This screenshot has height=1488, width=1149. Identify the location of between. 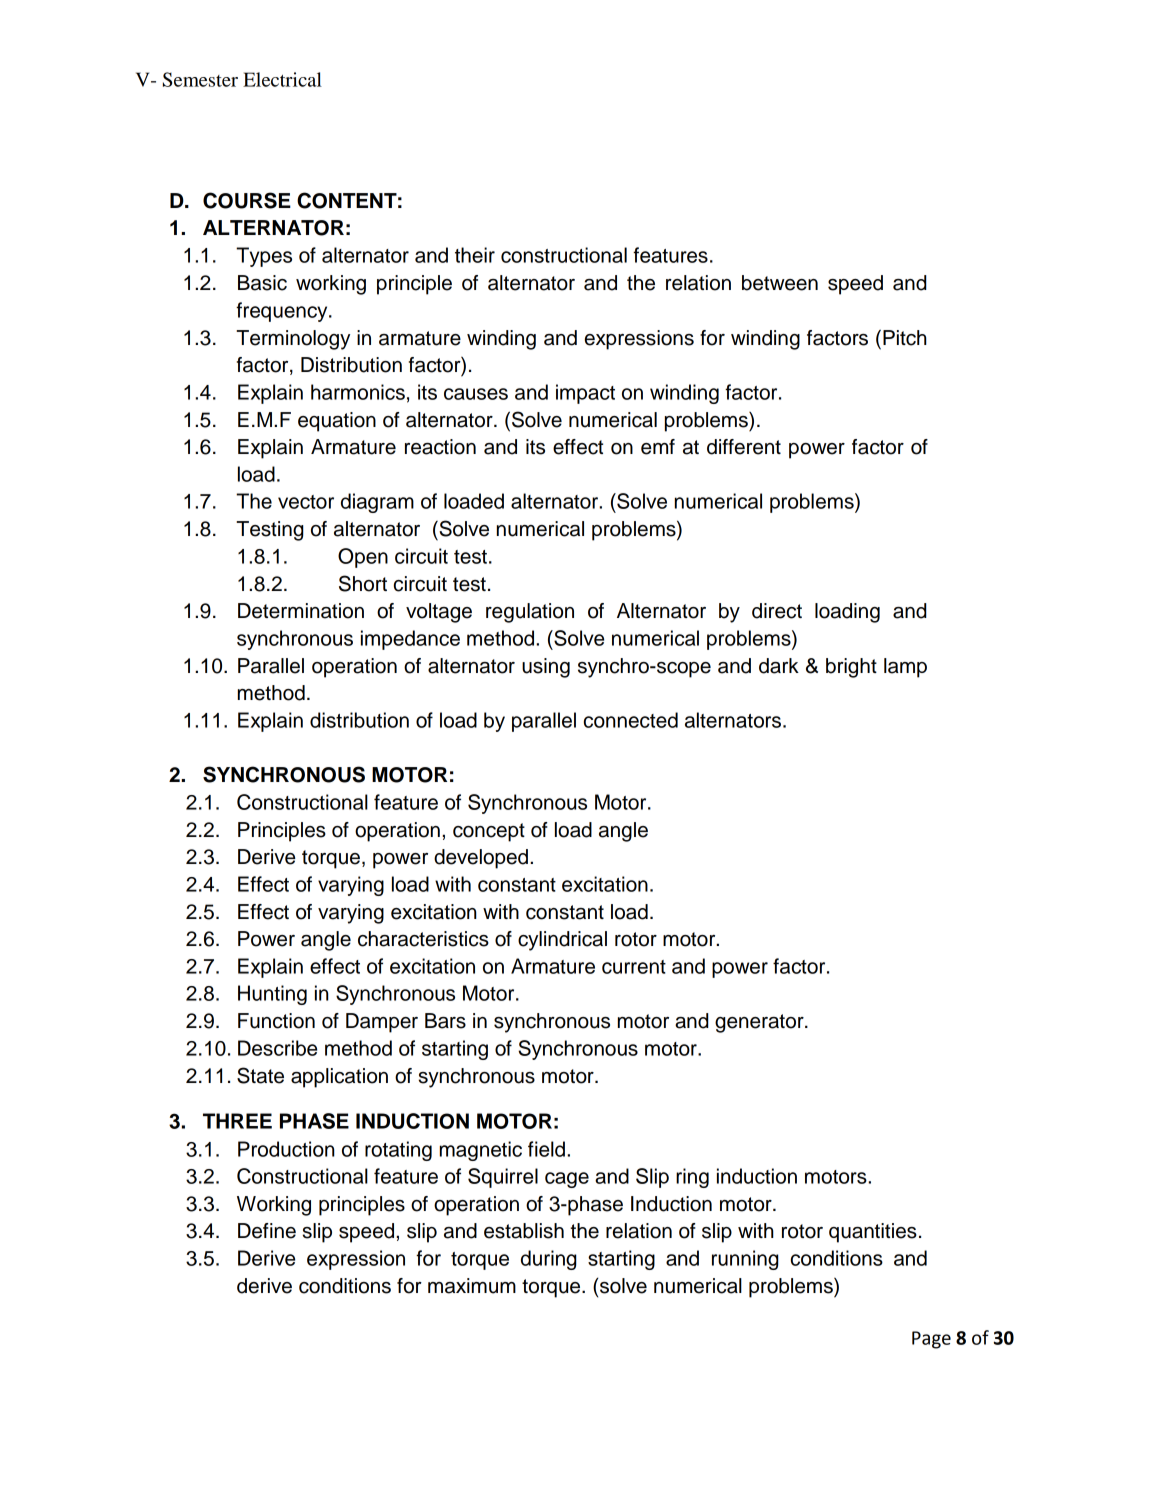
(780, 283).
